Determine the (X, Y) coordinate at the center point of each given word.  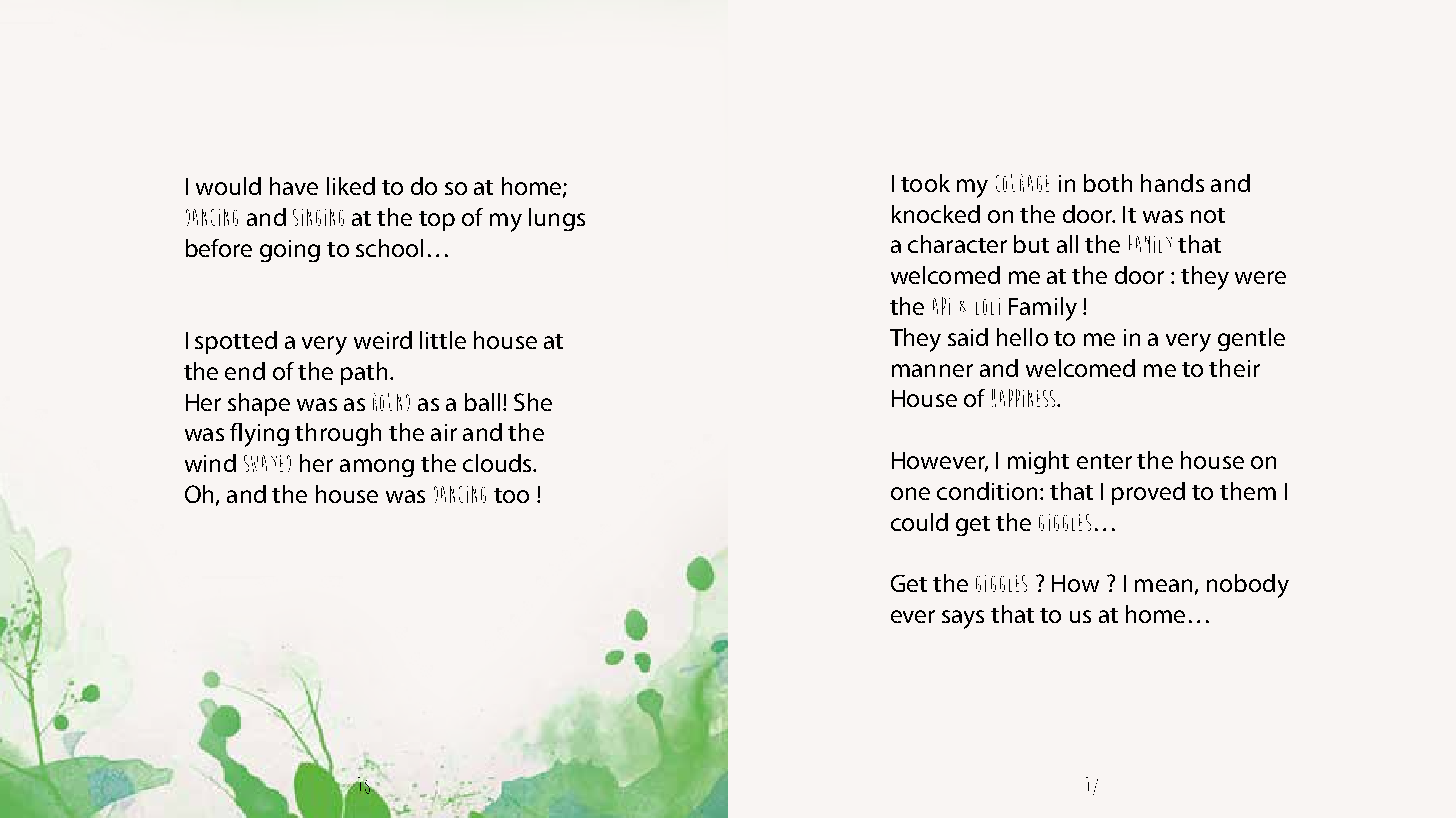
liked (351, 186)
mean (1163, 585)
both (1108, 183)
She (533, 402)
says (963, 619)
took (925, 183)
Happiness (1025, 398)
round (391, 402)
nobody (1248, 586)
